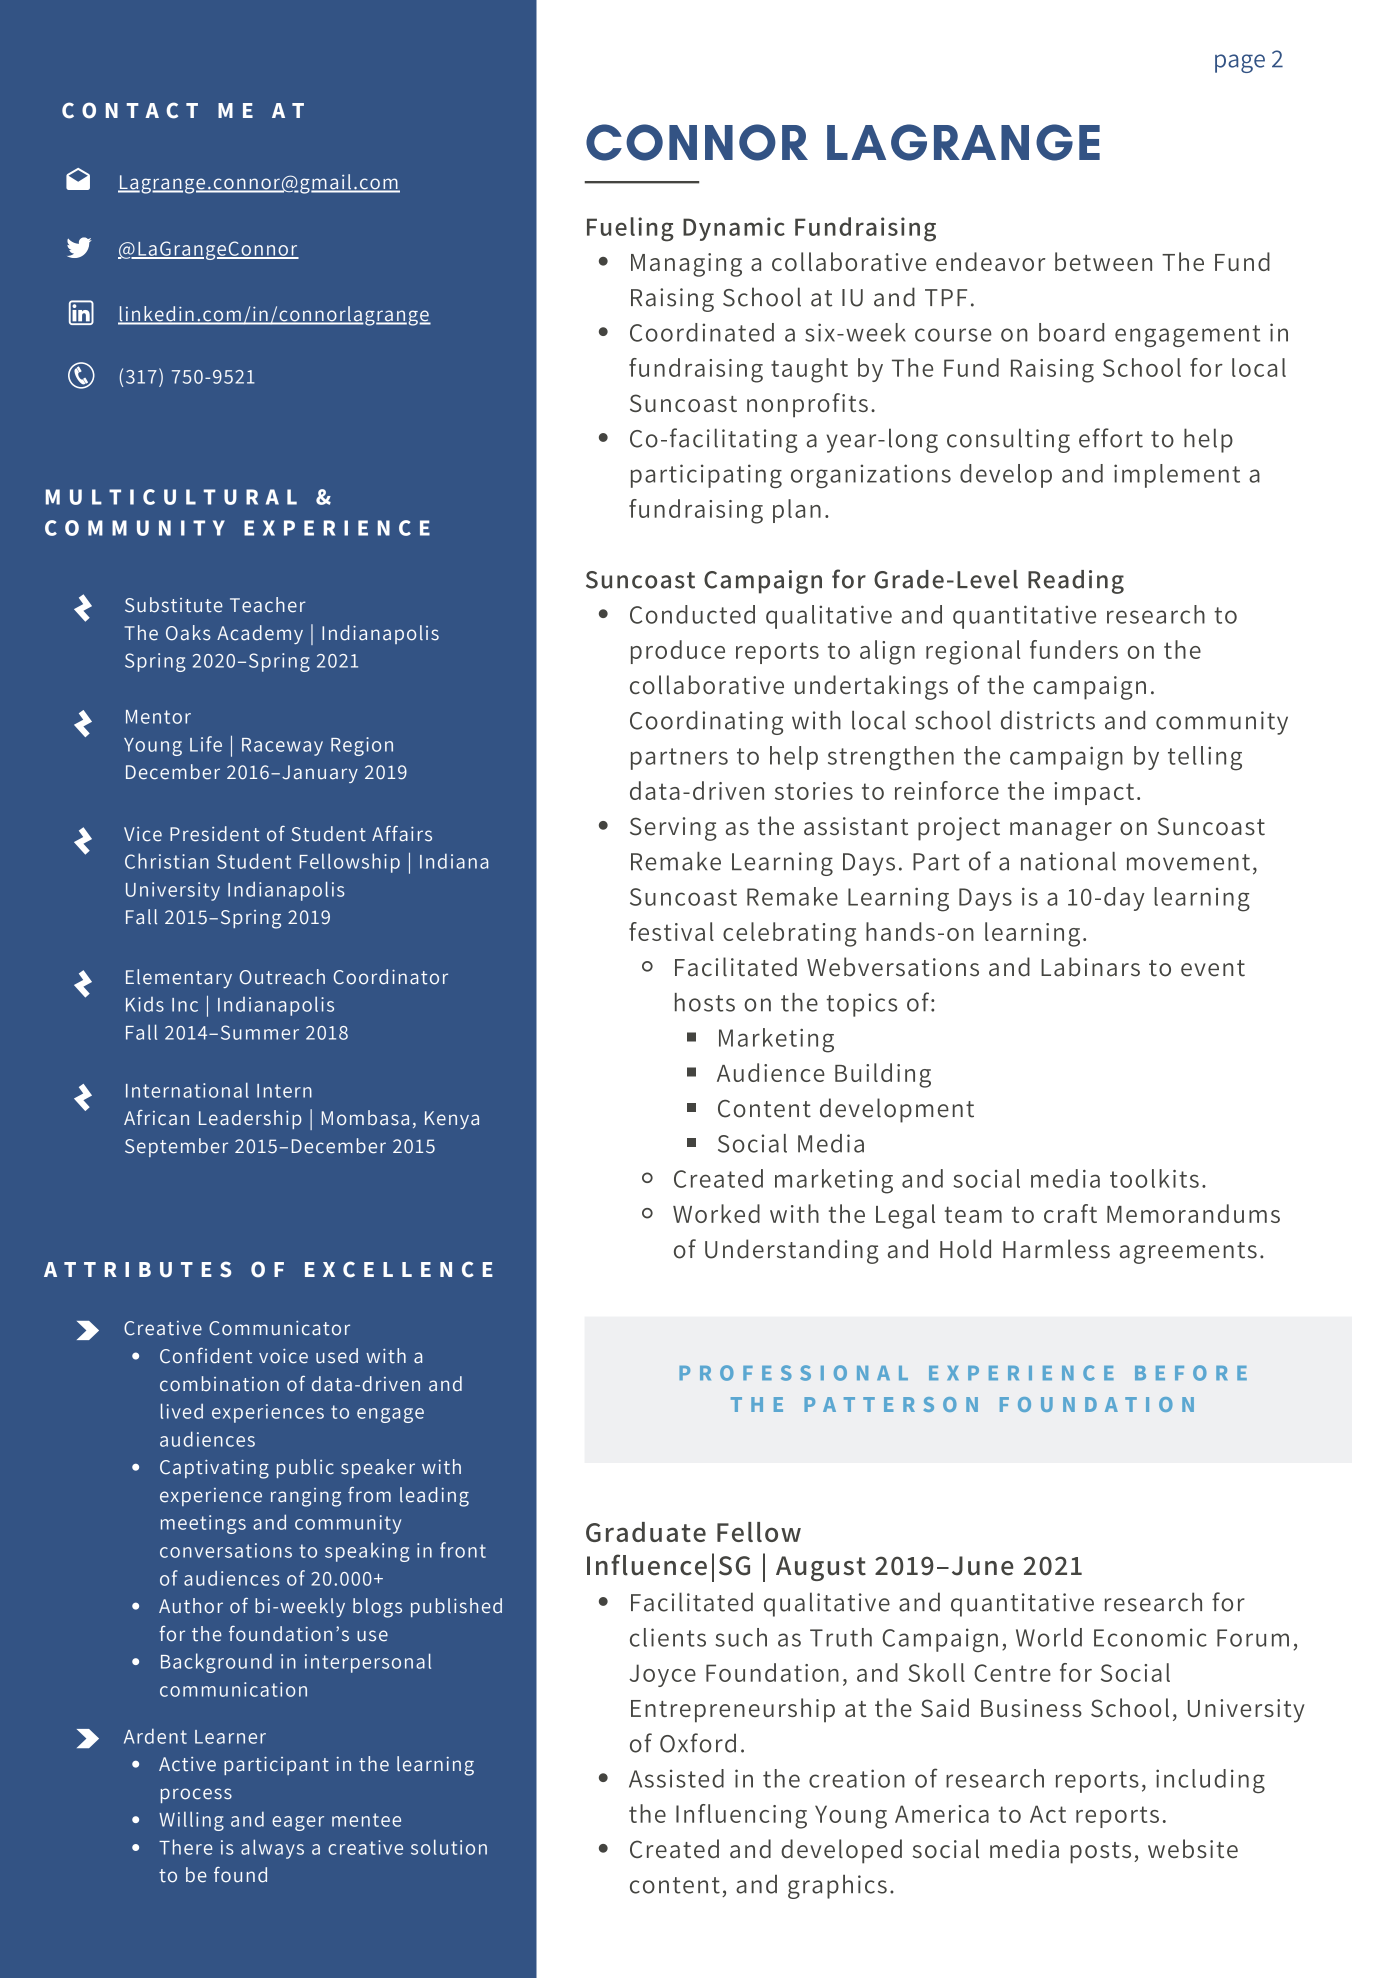 The image size is (1399, 1978). Describe the element at coordinates (692, 614) in the screenshot. I see `Conducted` at that location.
